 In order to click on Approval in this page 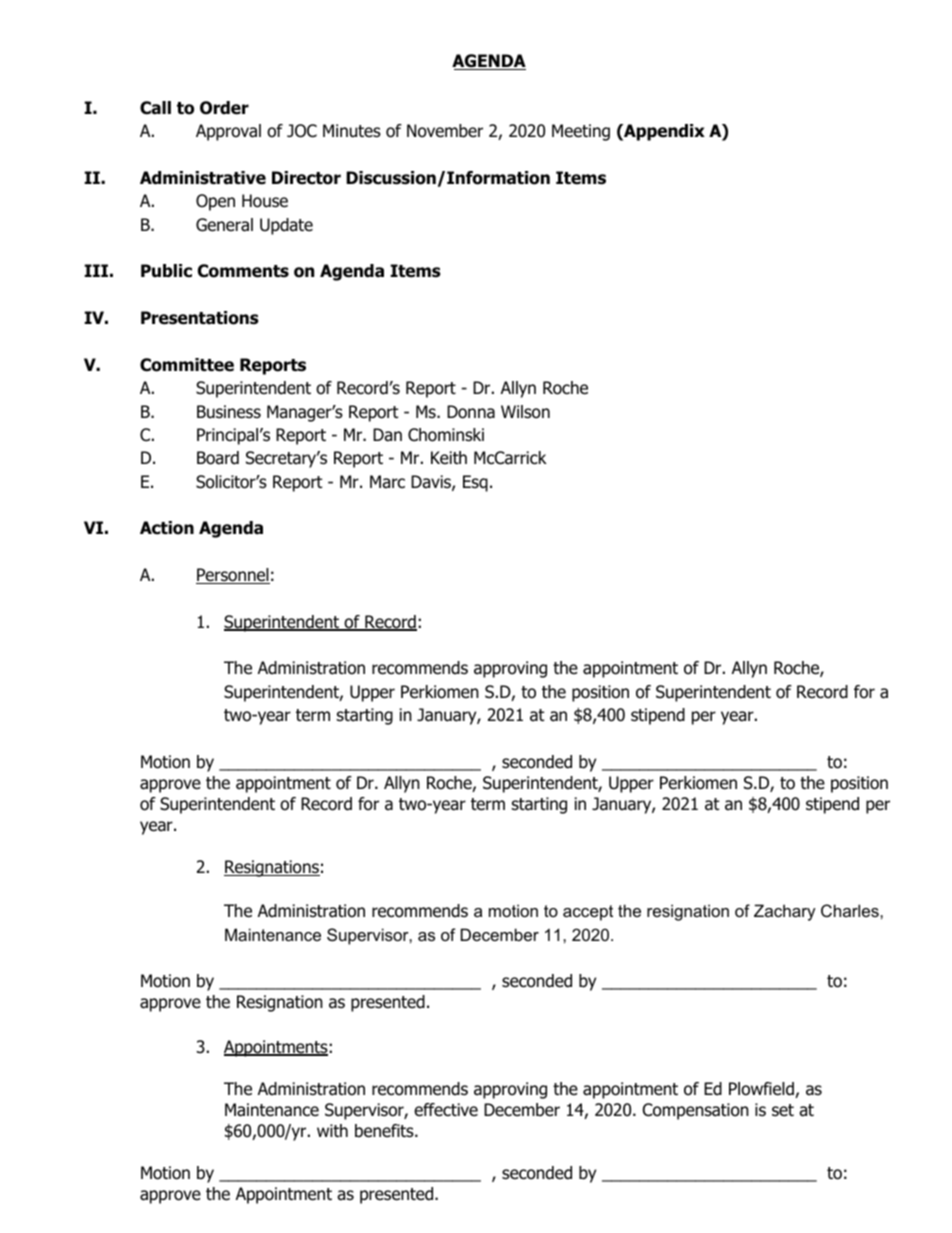, I will do `click(228, 132)`.
